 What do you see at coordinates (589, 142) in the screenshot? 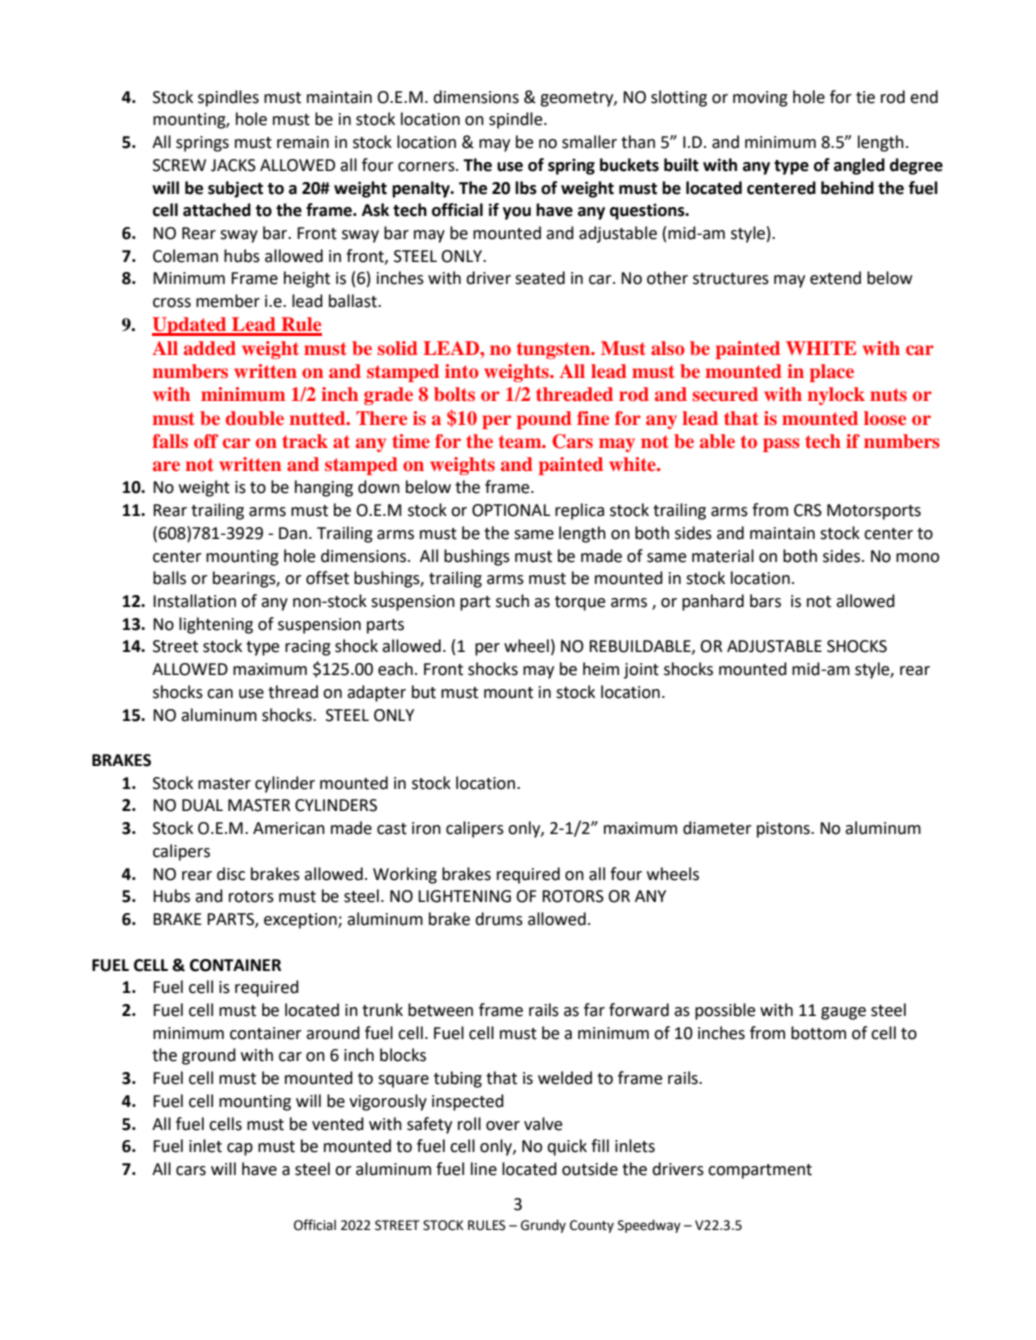
I see `smaller` at bounding box center [589, 142].
